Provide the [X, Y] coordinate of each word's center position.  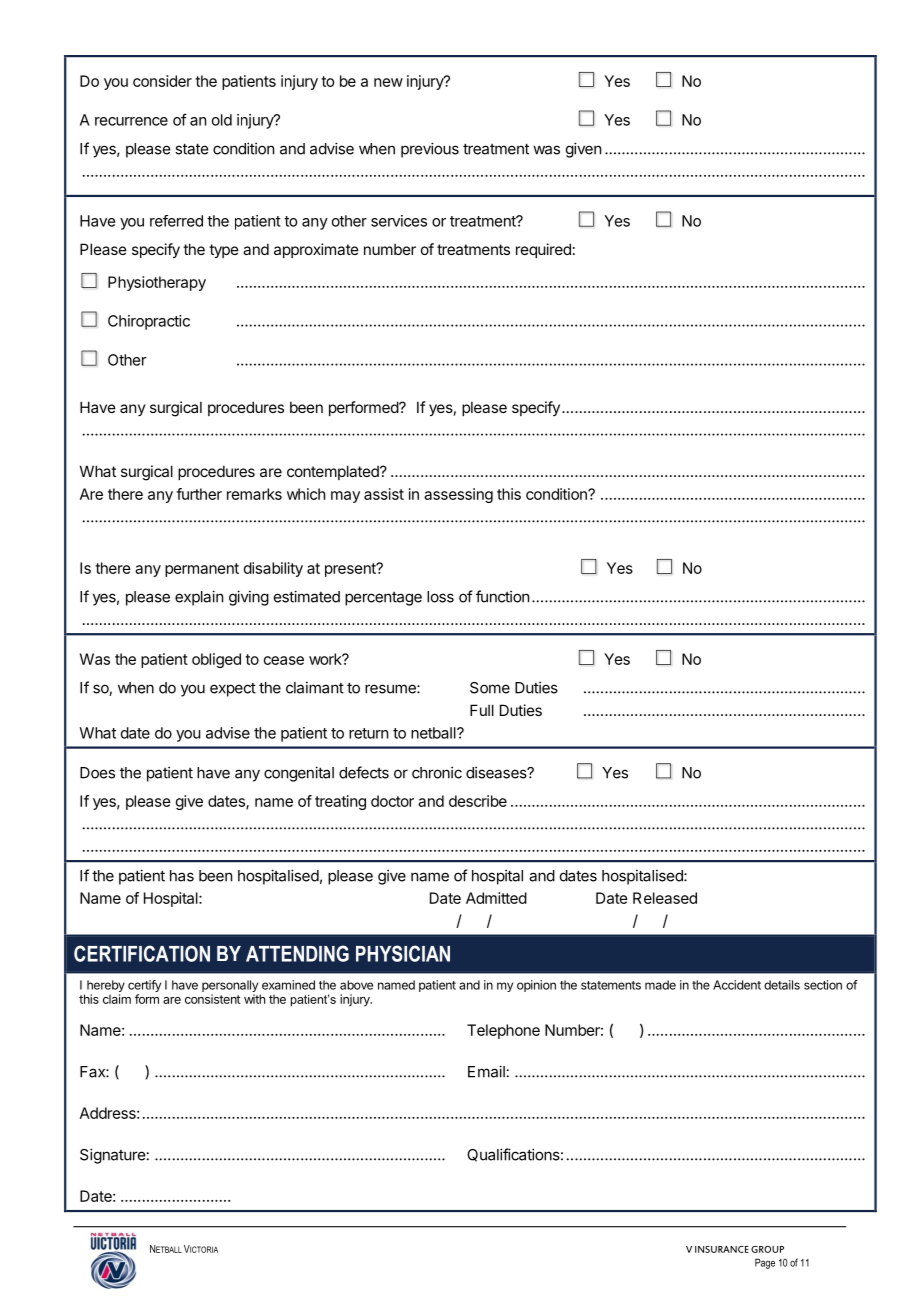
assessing [458, 495]
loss [440, 597]
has [182, 876]
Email [486, 1071]
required [543, 250]
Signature [112, 1156]
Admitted [496, 898]
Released [665, 898]
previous [430, 150]
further [199, 494]
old [222, 120]
